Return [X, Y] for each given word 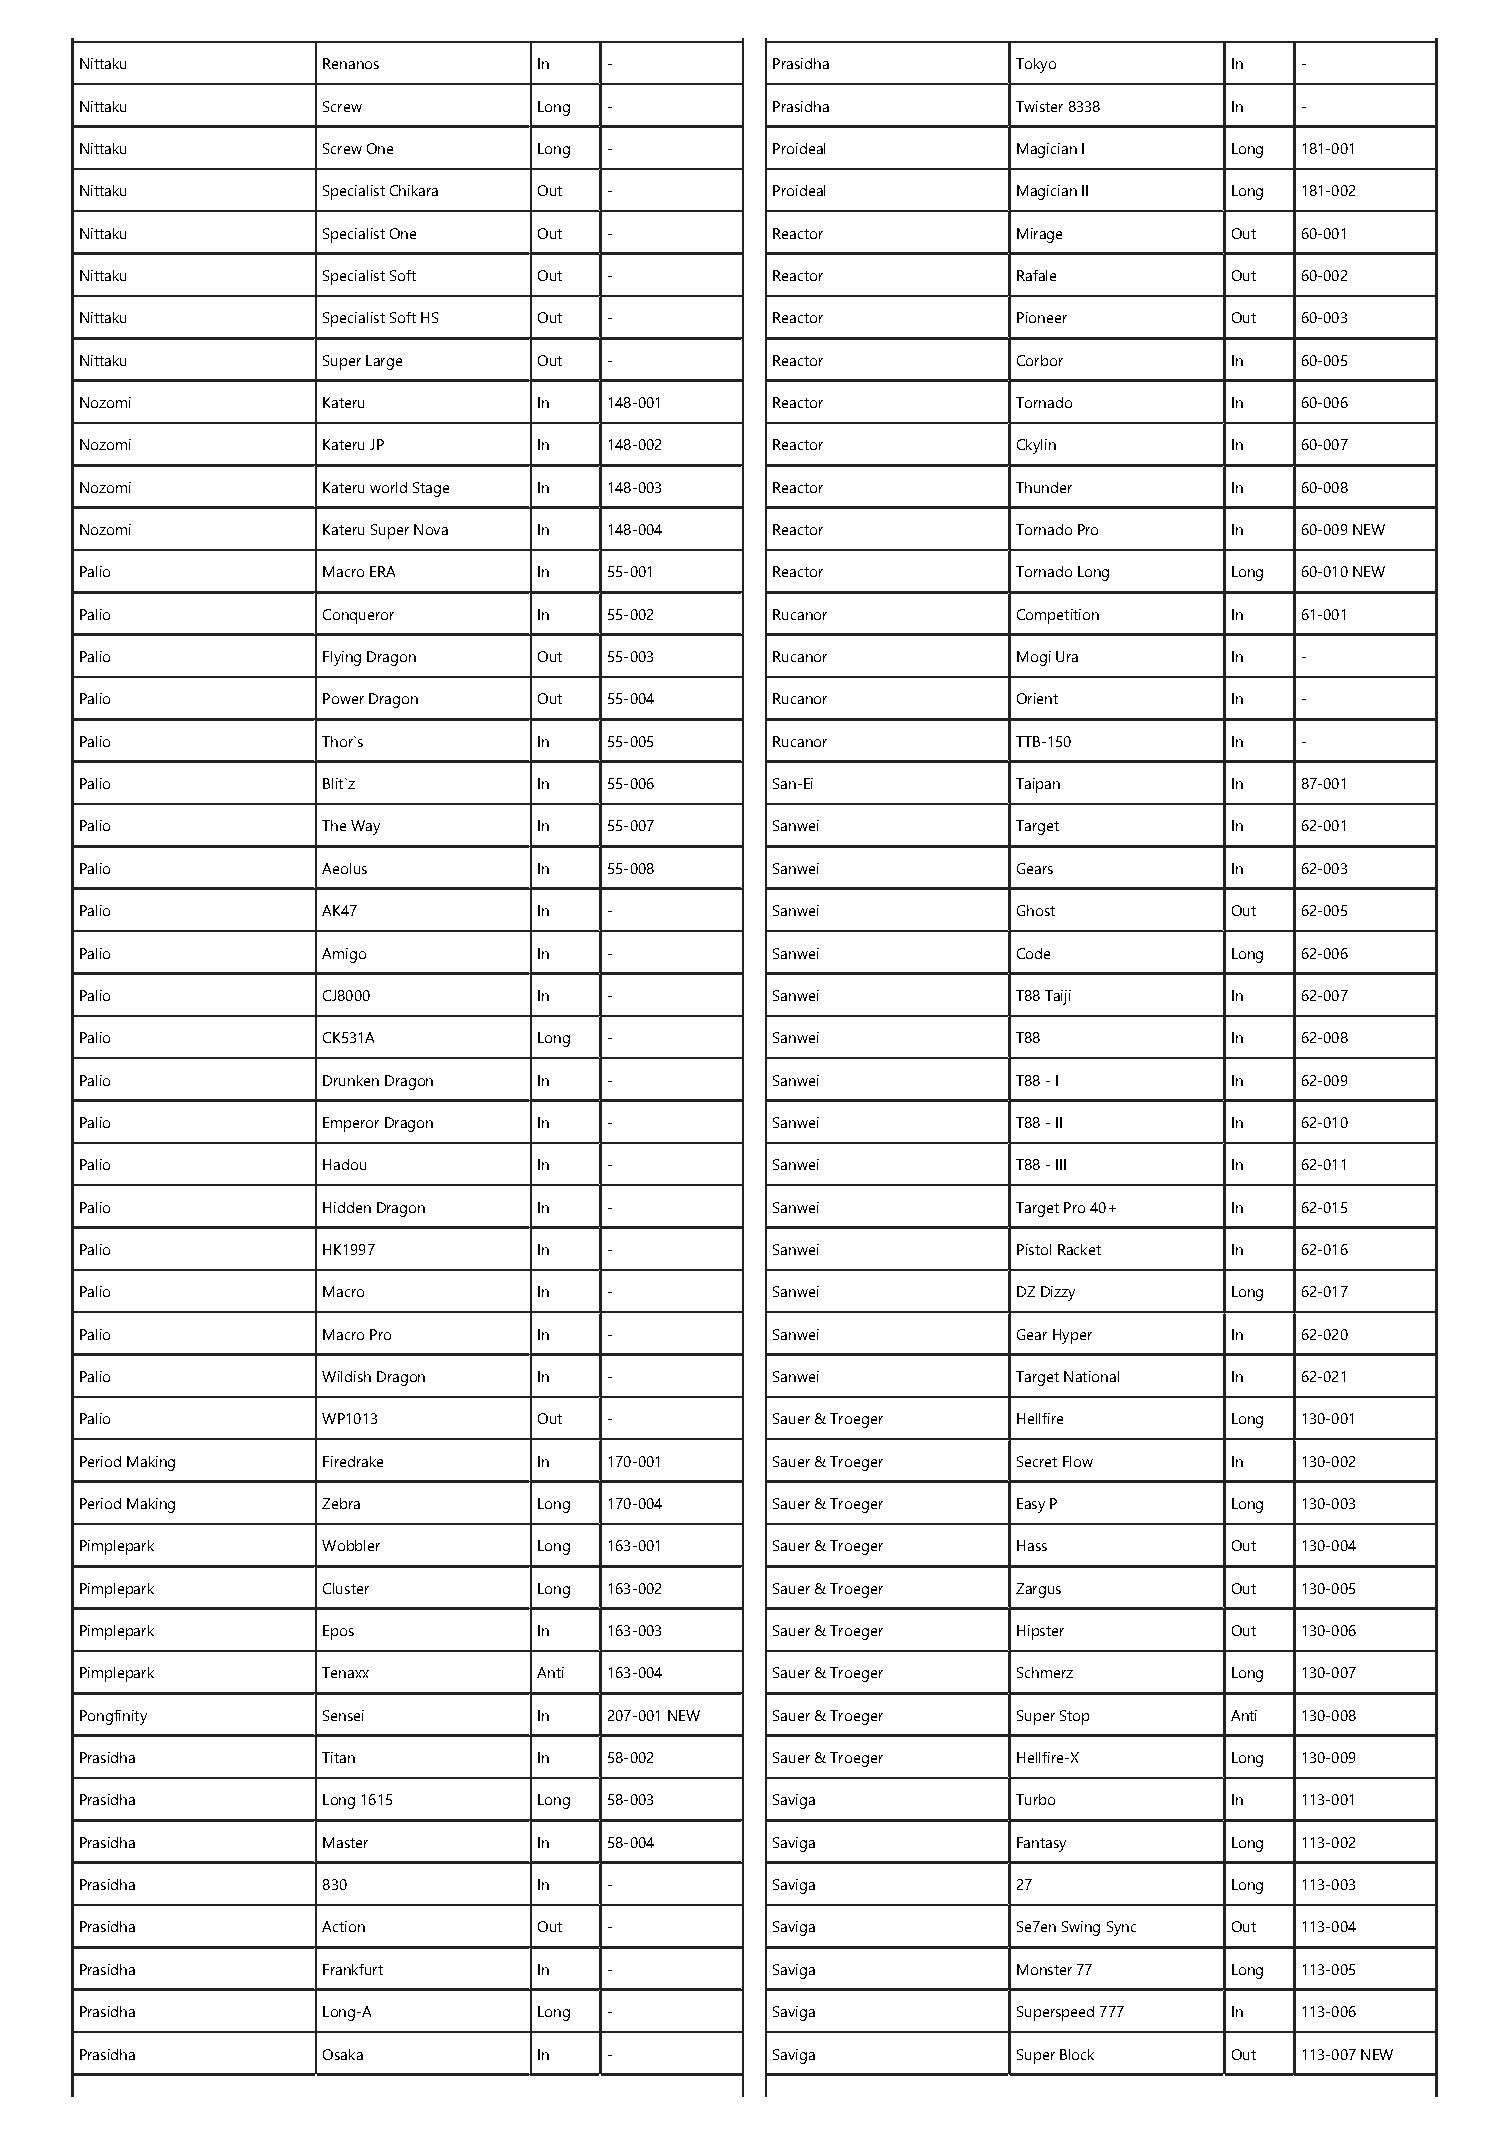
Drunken [351, 1080]
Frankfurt [353, 1969]
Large [384, 362]
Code [1033, 953]
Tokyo [1036, 65]
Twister [1039, 106]
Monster [1044, 1969]
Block [1077, 2054]
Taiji [1058, 997]
